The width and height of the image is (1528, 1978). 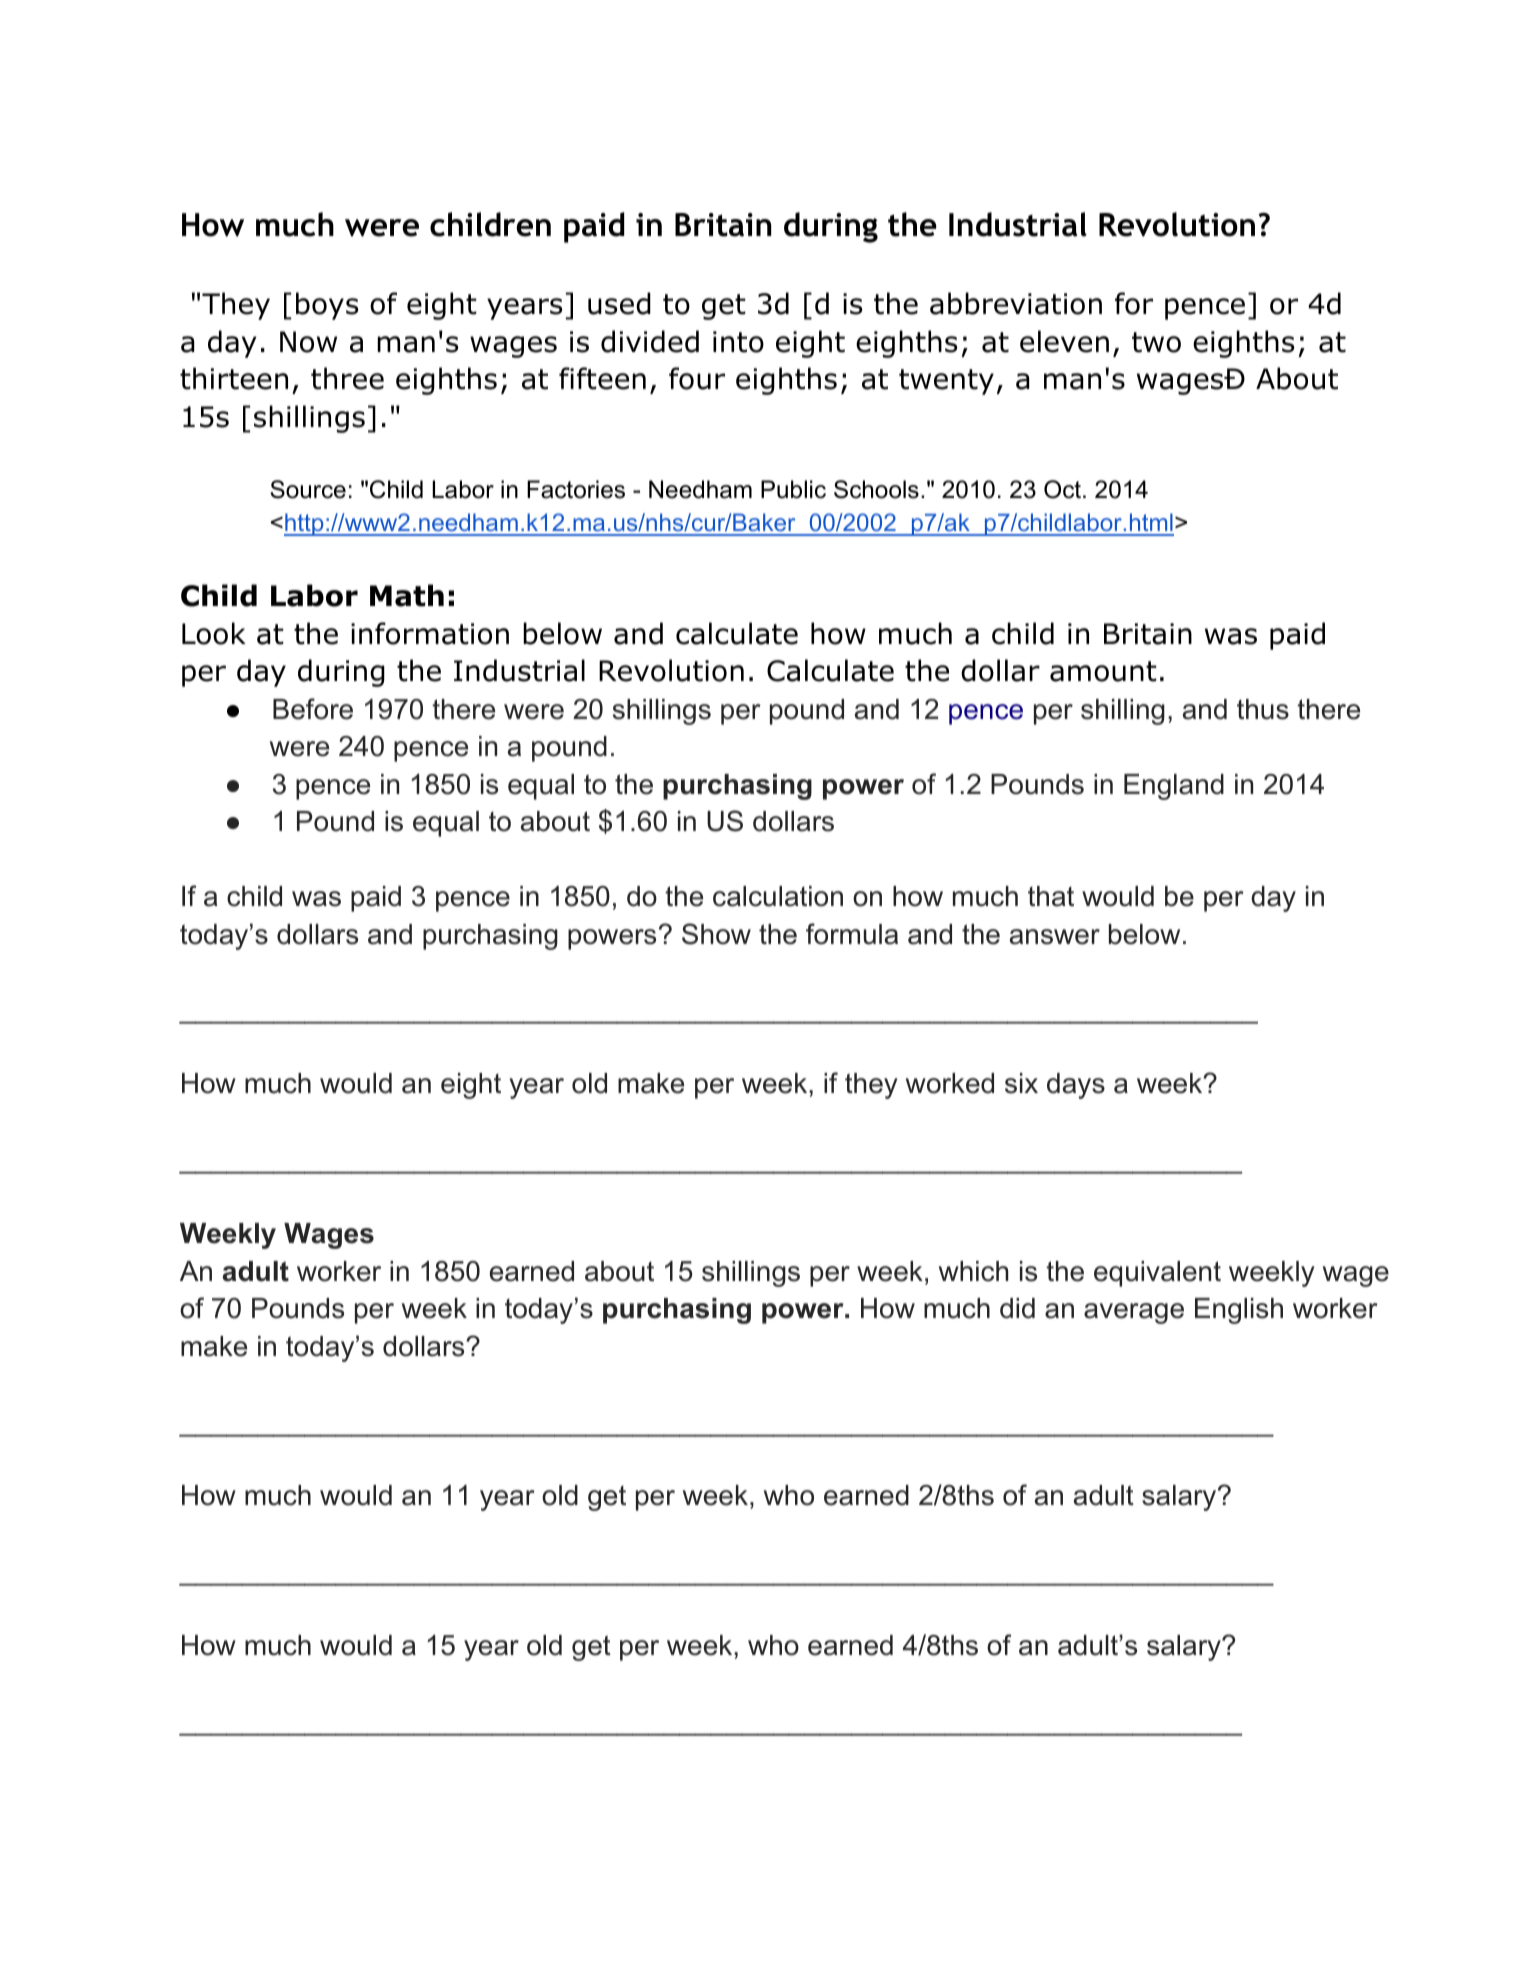 I want to click on worked, so click(x=950, y=1083).
